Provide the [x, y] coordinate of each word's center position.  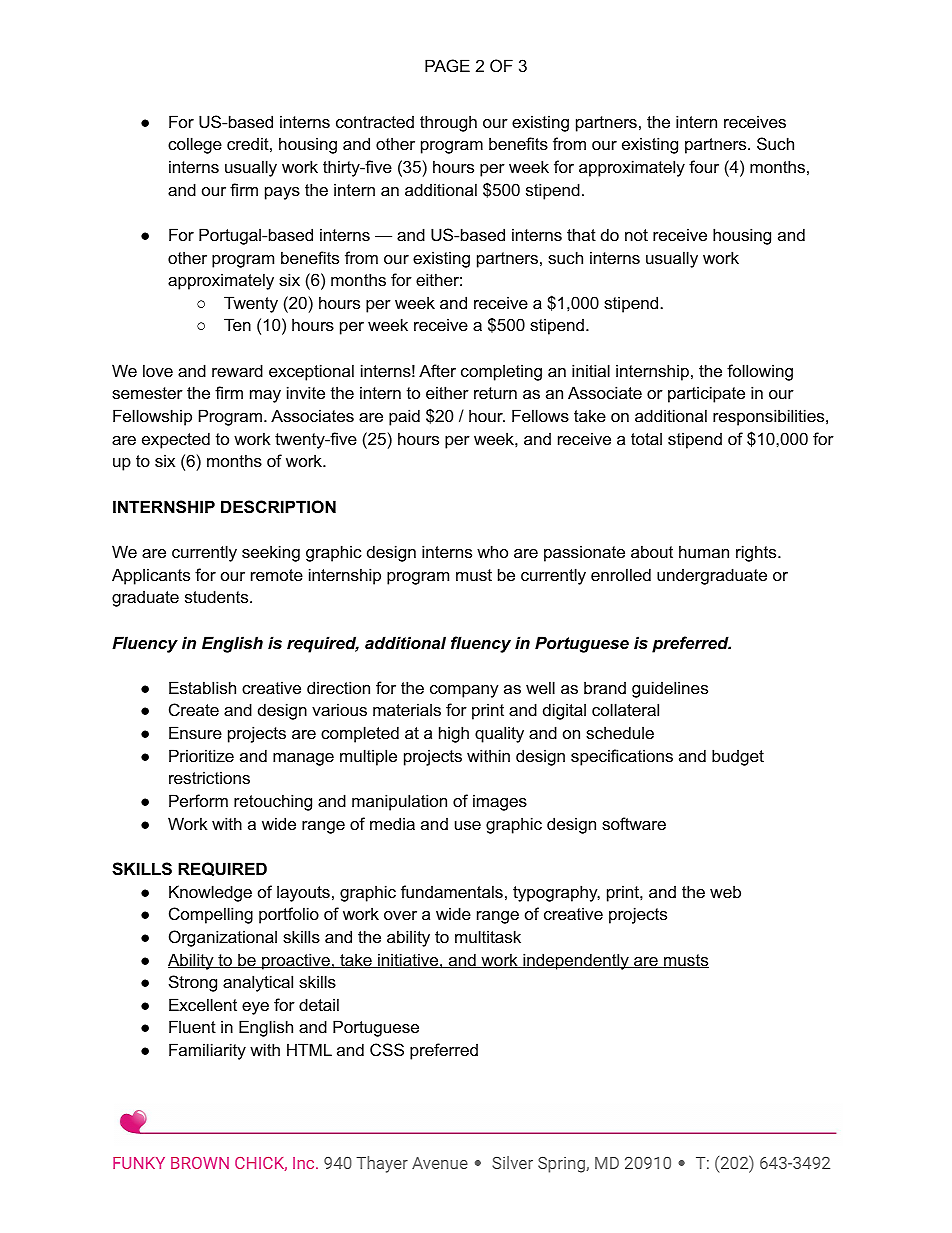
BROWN [200, 1163]
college [195, 145]
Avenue [440, 1163]
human [704, 551]
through [448, 123]
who [492, 551]
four [704, 166]
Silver [512, 1162]
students [218, 596]
